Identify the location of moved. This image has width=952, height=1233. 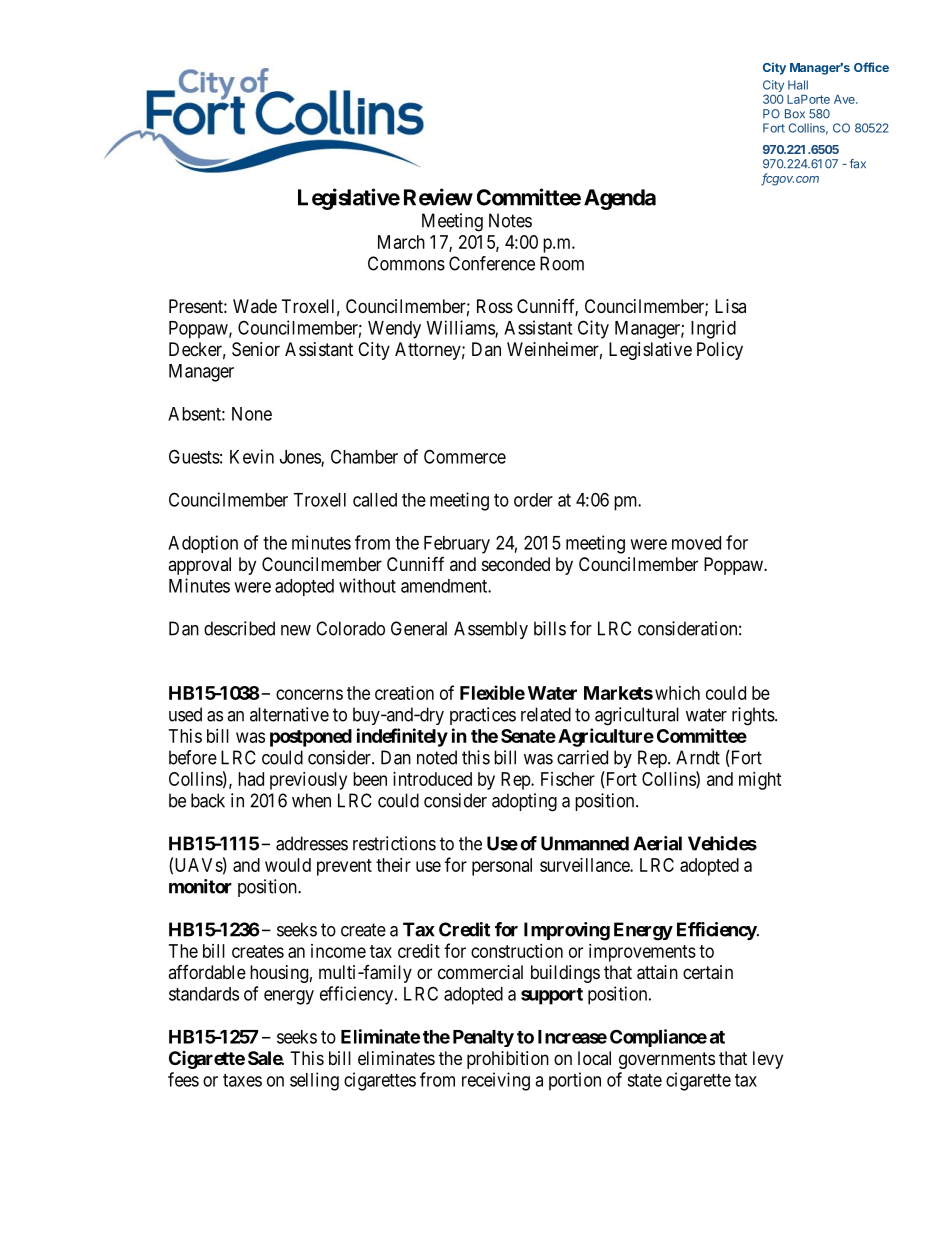
(696, 543).
